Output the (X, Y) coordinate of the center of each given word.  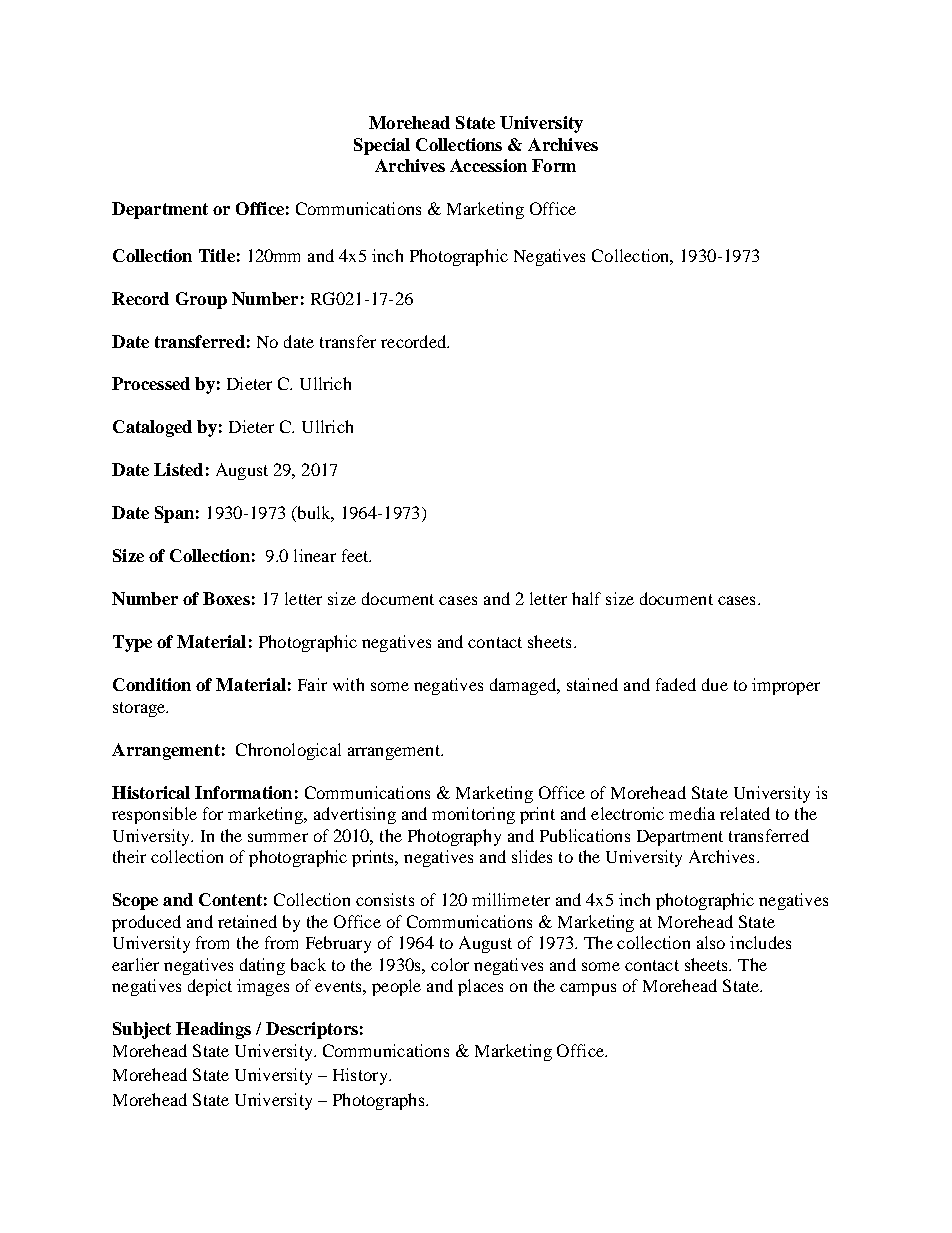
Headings (213, 1030)
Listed (178, 469)
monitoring (473, 815)
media (692, 813)
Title (217, 255)
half (586, 598)
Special (382, 146)
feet (356, 555)
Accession (488, 165)
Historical (151, 792)
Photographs (380, 1101)
